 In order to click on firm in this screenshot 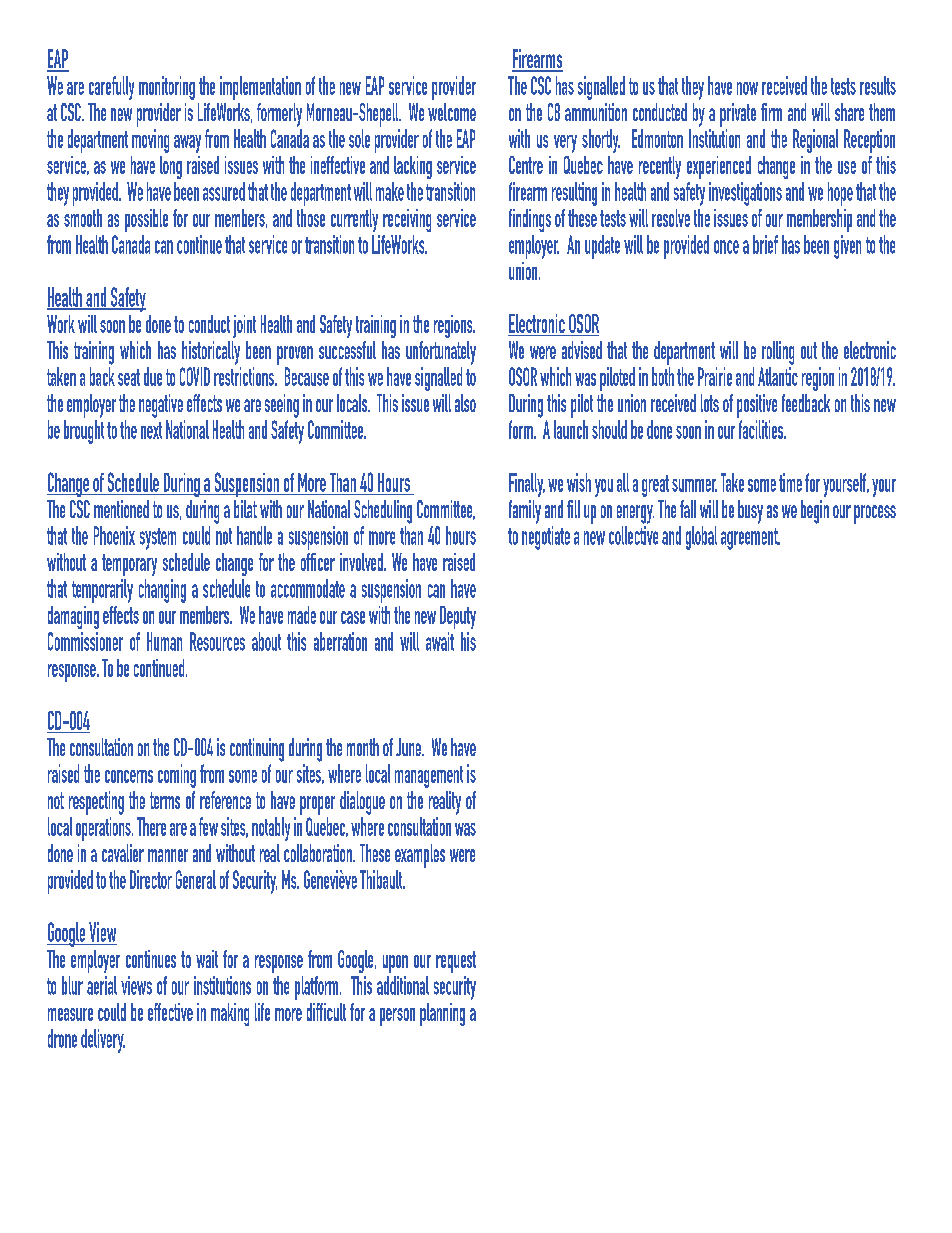, I will do `click(771, 112)`.
